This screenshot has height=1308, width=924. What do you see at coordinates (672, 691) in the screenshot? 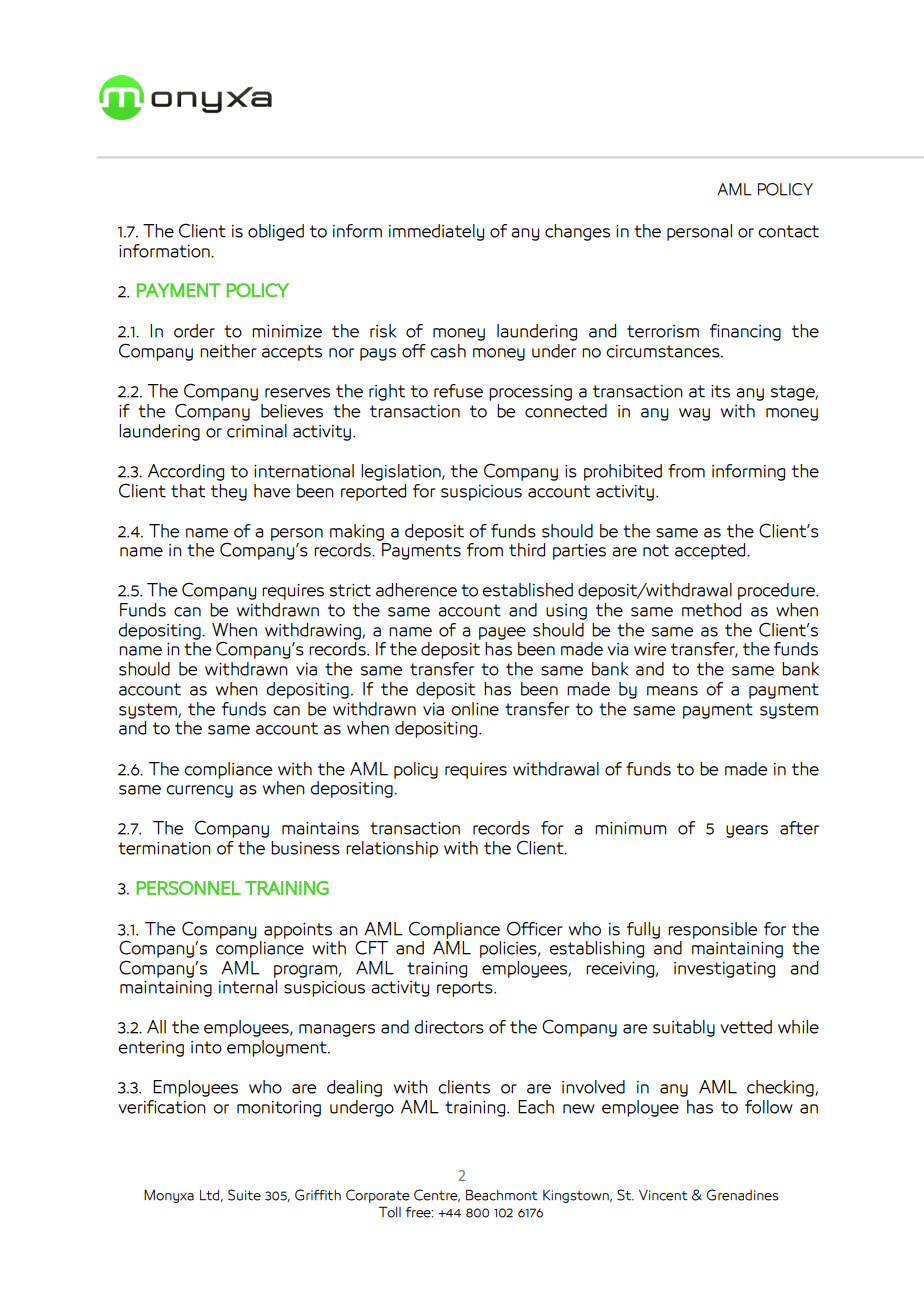
I see `means` at bounding box center [672, 691].
